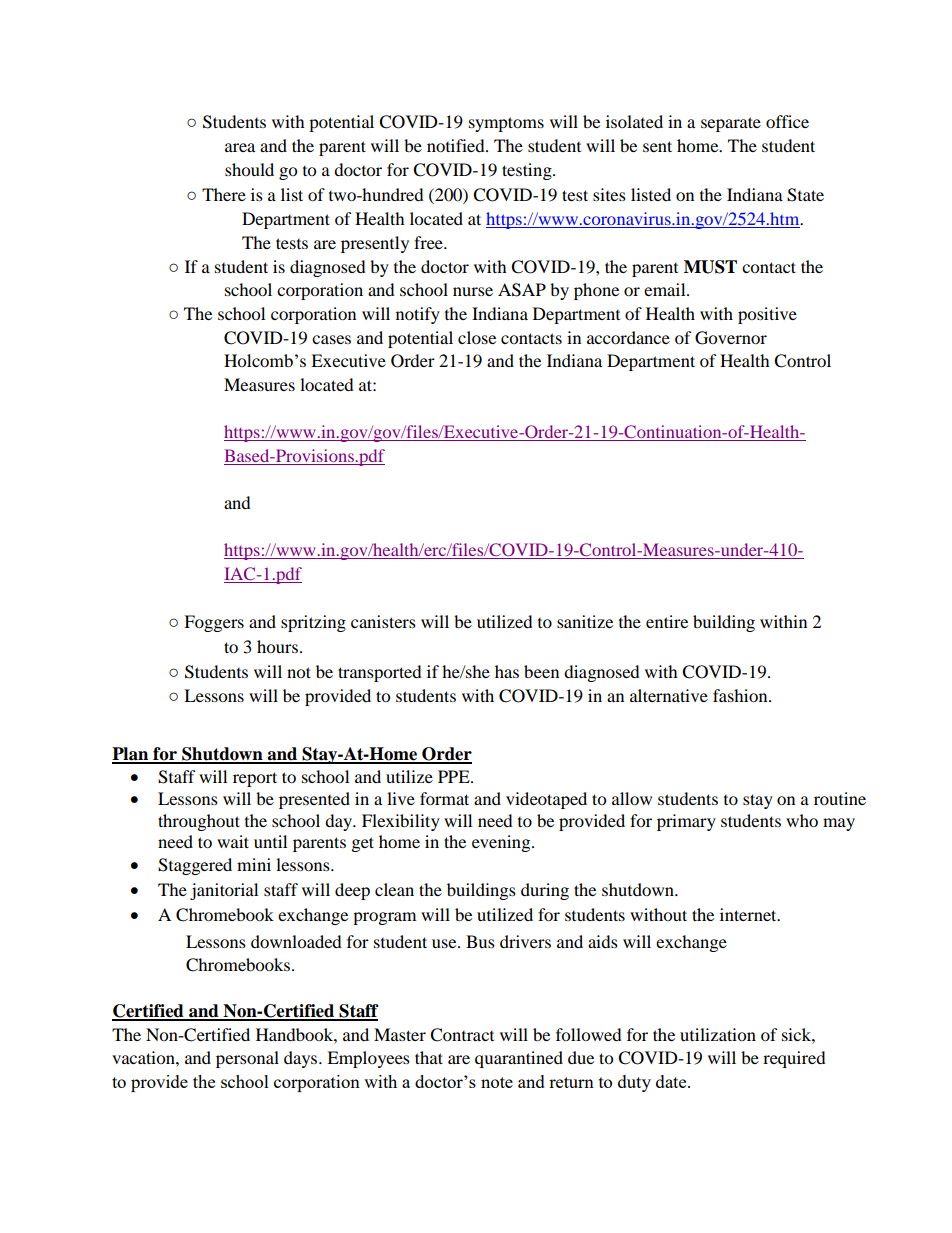 The height and width of the screenshot is (1233, 952). Describe the element at coordinates (255, 779) in the screenshot. I see `report` at that location.
